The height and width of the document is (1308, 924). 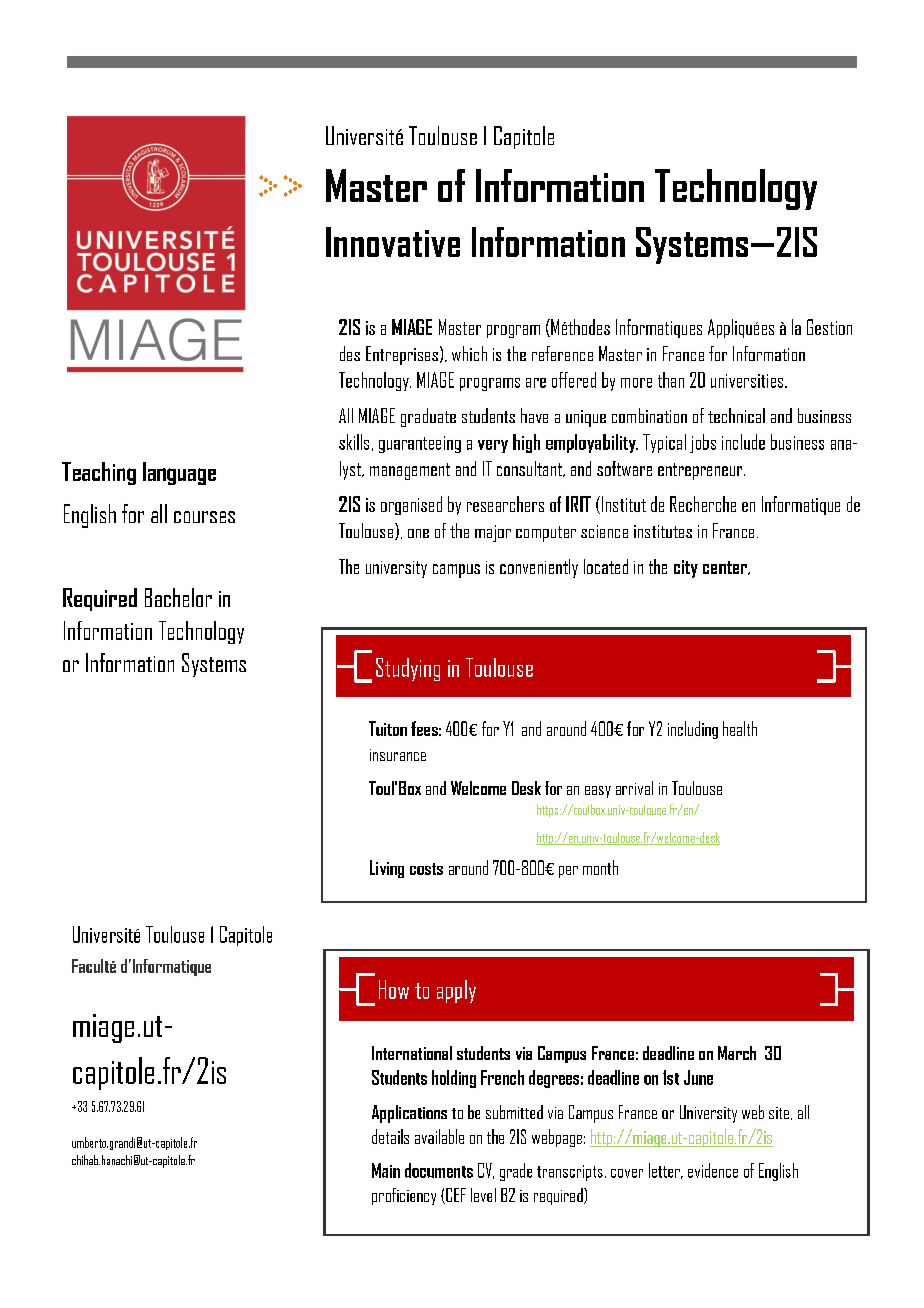 I want to click on Innovative, so click(x=393, y=242).
